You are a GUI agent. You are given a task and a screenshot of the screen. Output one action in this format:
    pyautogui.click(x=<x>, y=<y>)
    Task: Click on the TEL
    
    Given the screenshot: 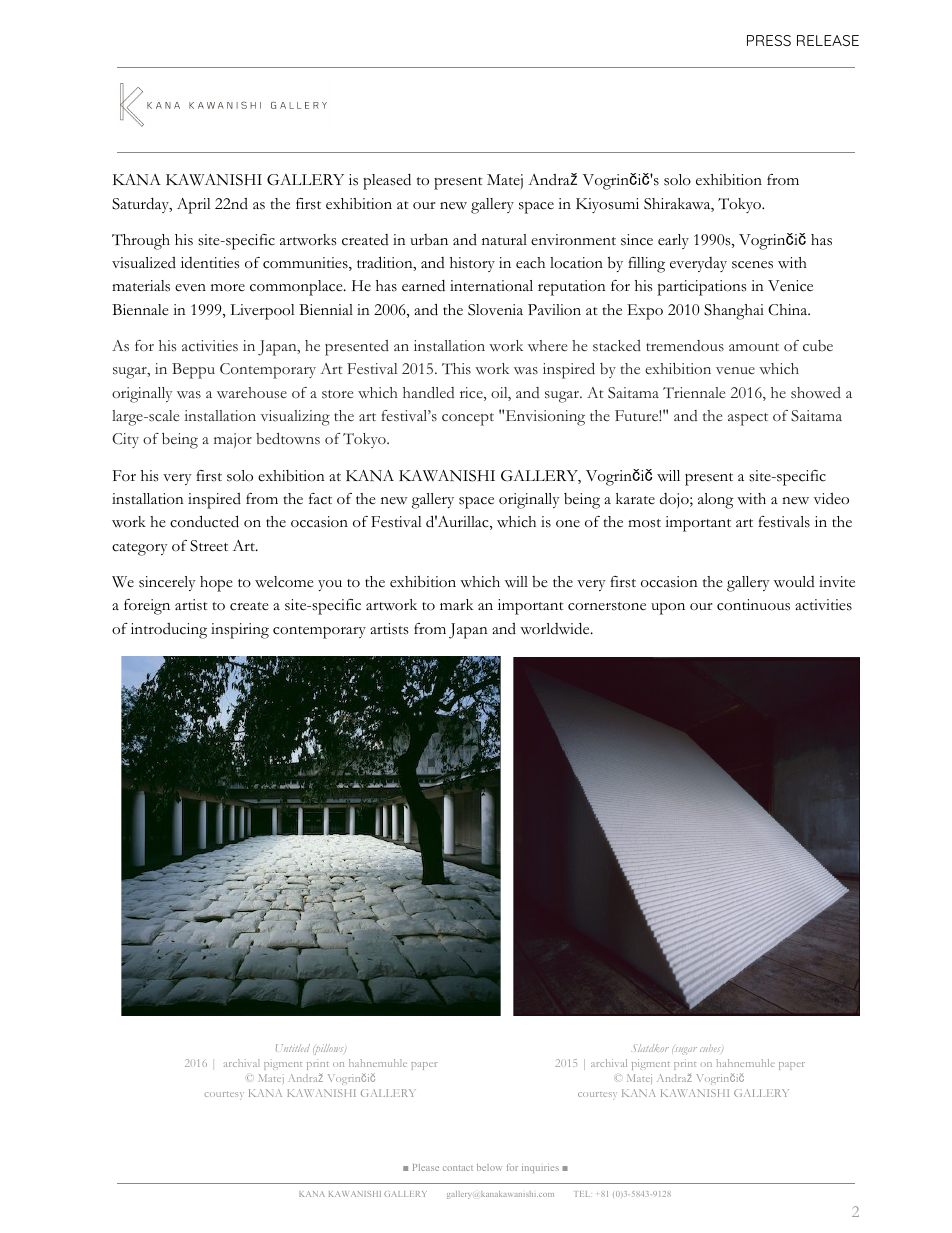 What is the action you would take?
    pyautogui.click(x=583, y=1194)
